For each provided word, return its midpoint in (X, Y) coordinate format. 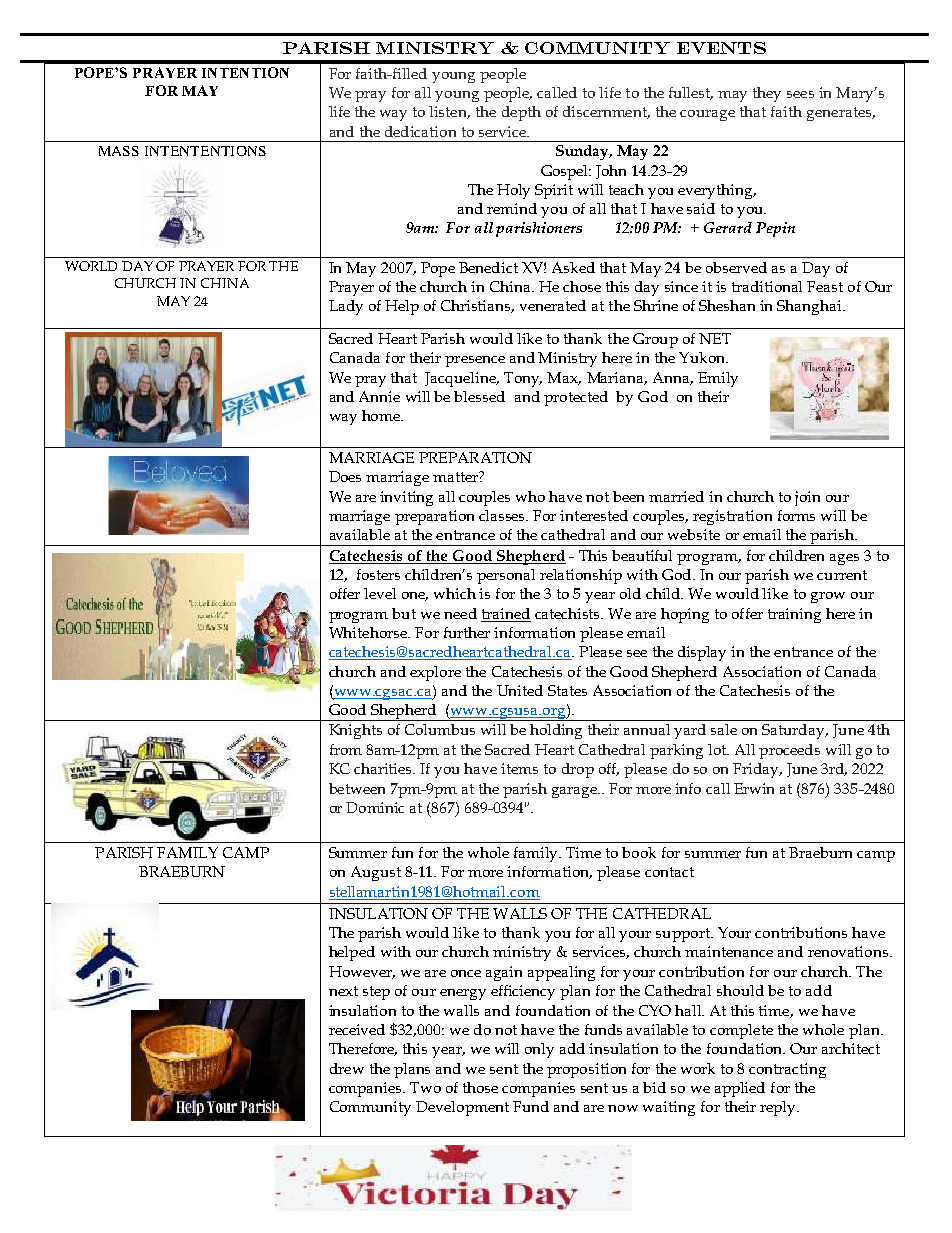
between (357, 788)
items (519, 768)
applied (740, 1089)
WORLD (91, 266)
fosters (378, 574)
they (767, 94)
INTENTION (245, 72)
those (480, 1087)
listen (449, 112)
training (794, 615)
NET (715, 338)
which (455, 593)
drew (347, 1068)
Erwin (754, 788)
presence (475, 361)
